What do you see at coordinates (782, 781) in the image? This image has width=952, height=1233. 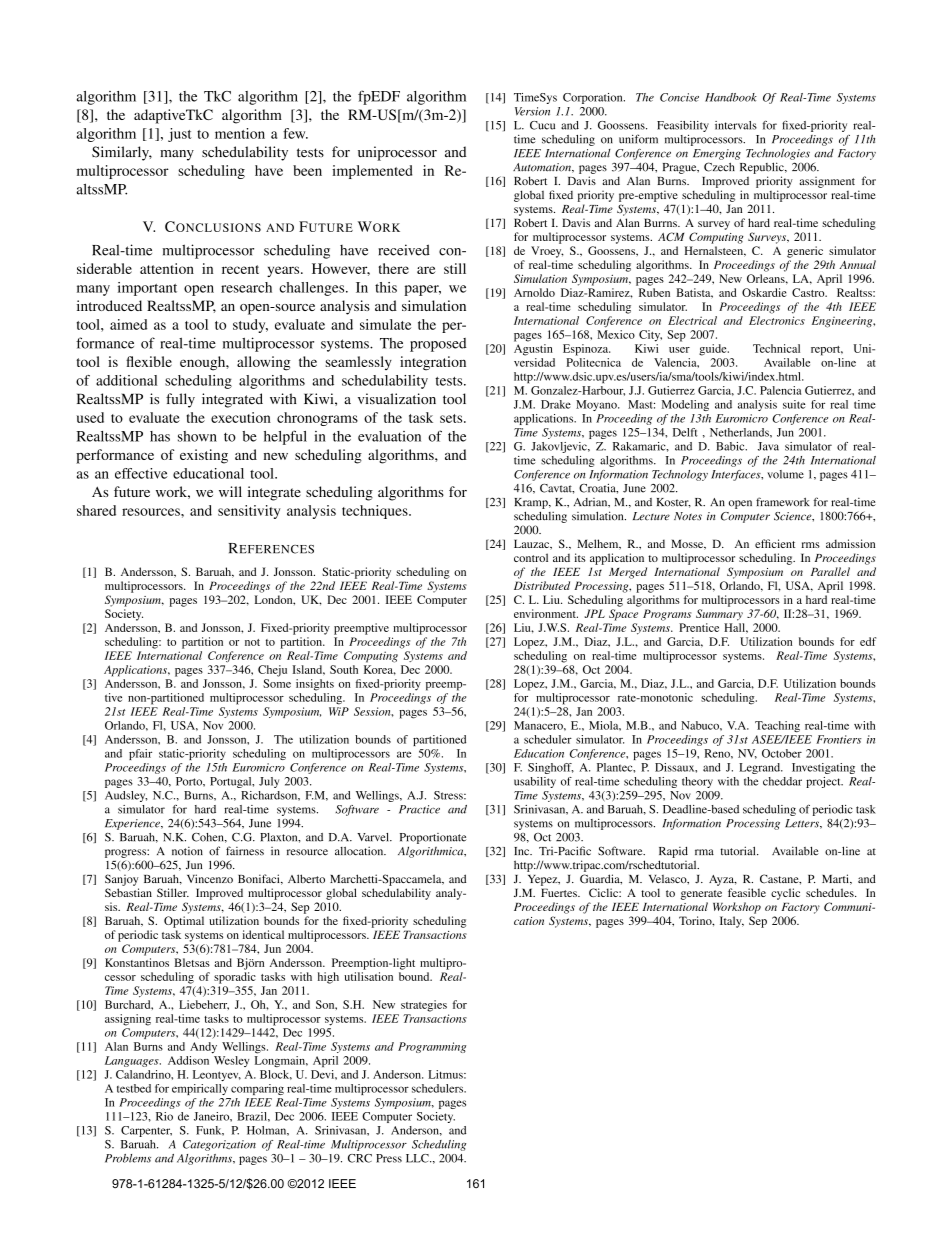 I see `cheddar` at bounding box center [782, 781].
